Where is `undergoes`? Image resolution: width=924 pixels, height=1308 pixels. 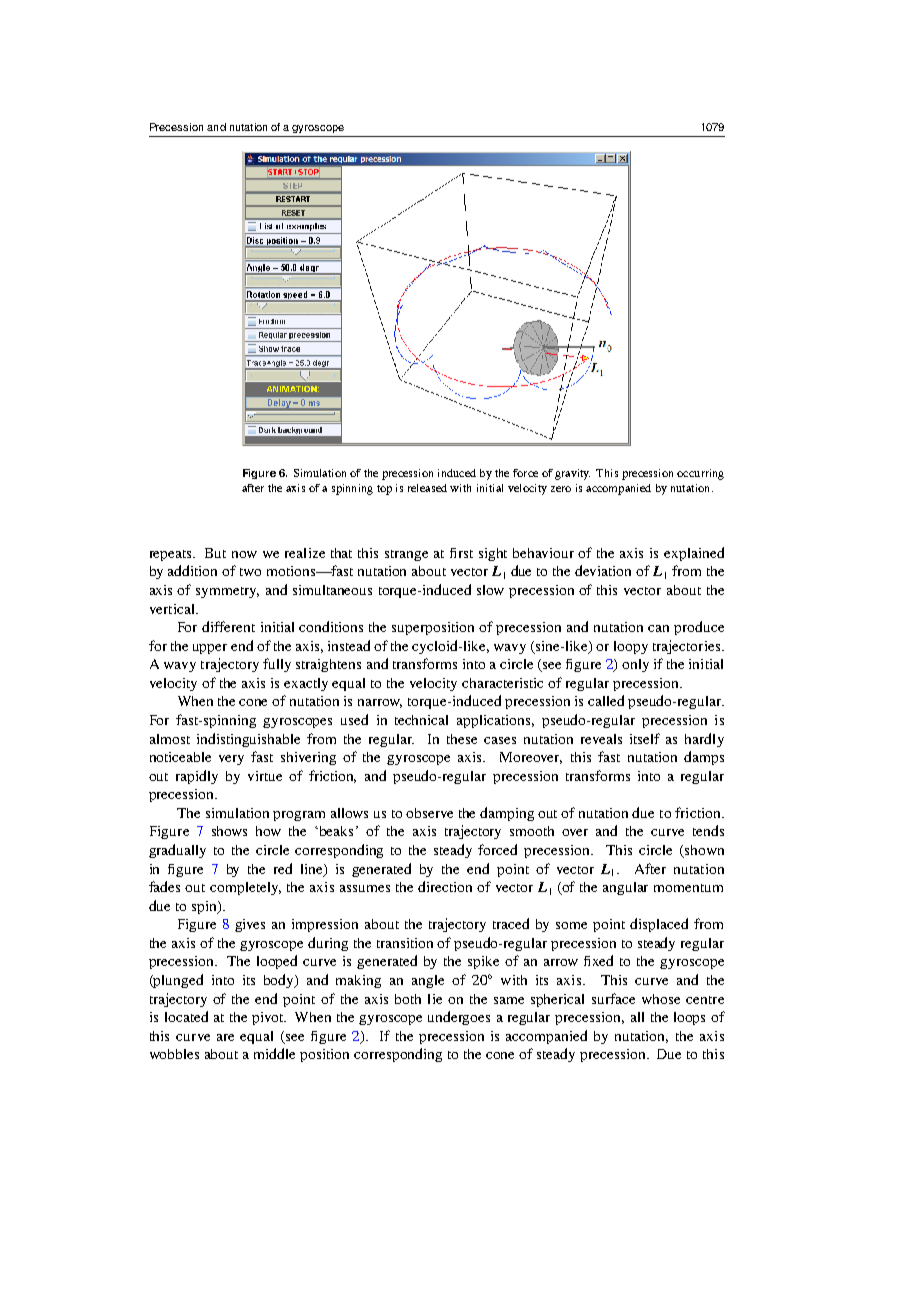 undergoes is located at coordinates (459, 1018).
